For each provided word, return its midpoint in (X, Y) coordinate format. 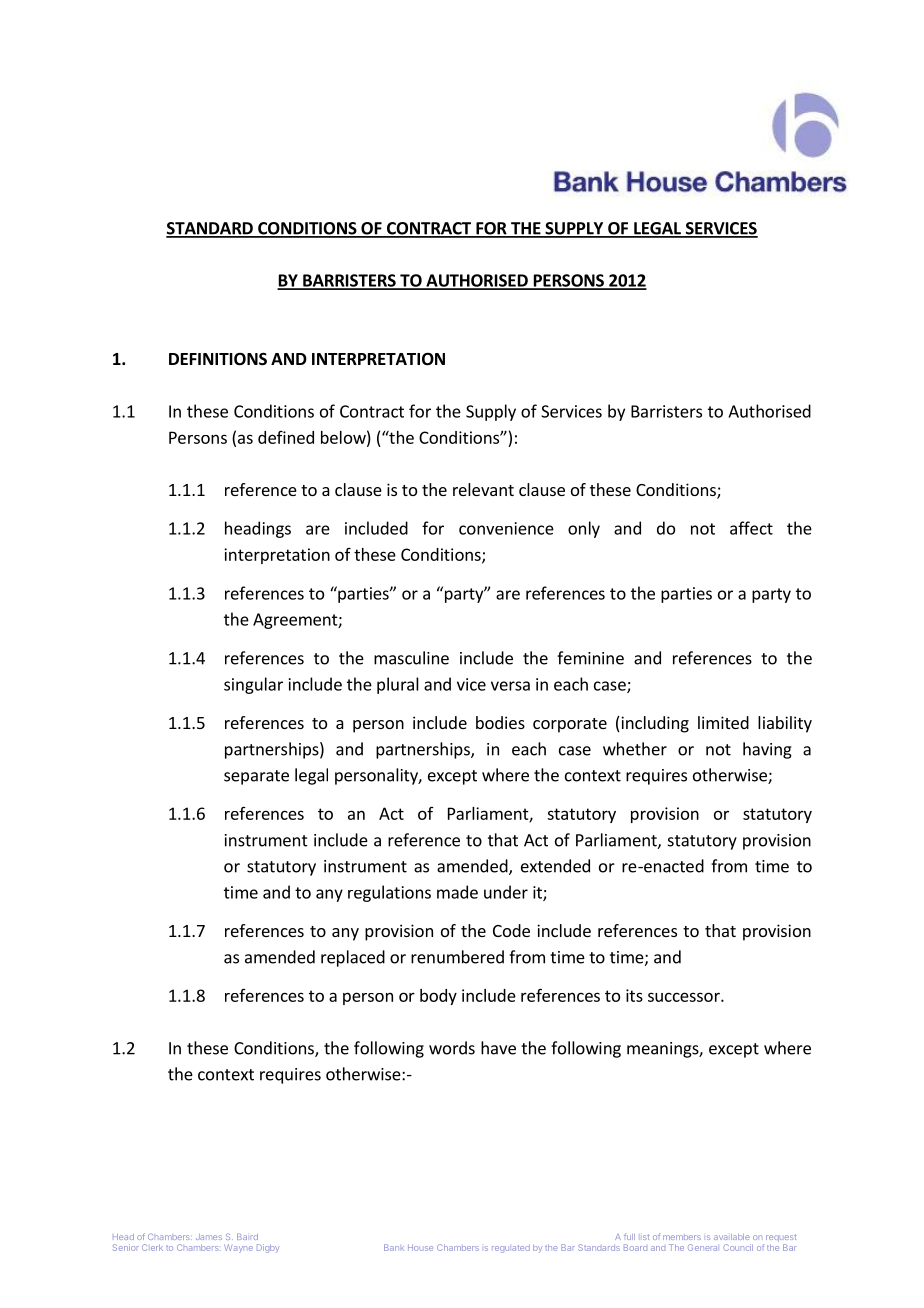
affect (751, 528)
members (682, 1237)
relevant (483, 489)
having (767, 750)
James (209, 1237)
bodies (500, 722)
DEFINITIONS (218, 359)
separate (256, 777)
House (420, 1247)
